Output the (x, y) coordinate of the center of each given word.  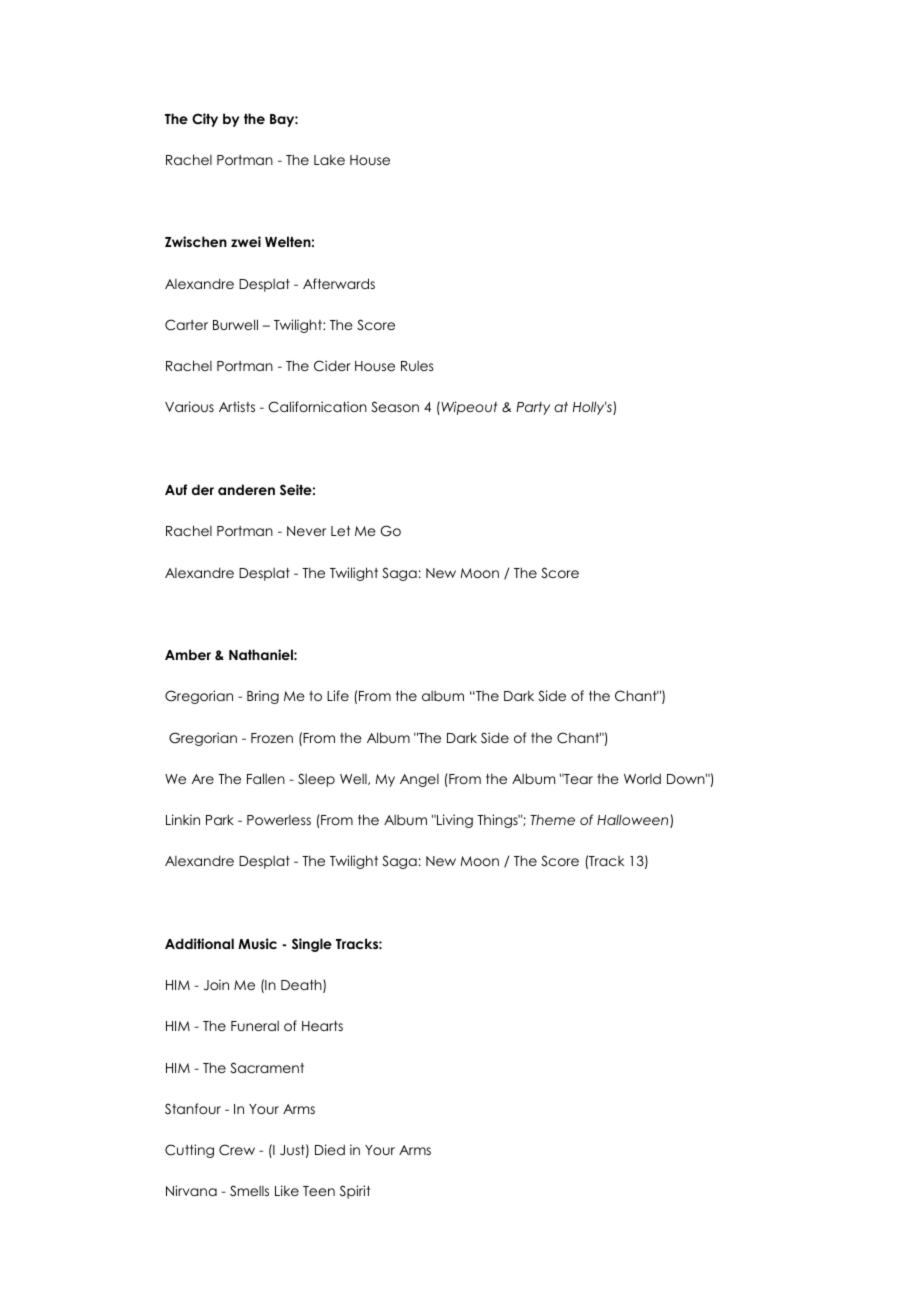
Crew (237, 1150)
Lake (329, 159)
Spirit (355, 1192)
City (205, 120)
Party (533, 408)
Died (330, 1149)
